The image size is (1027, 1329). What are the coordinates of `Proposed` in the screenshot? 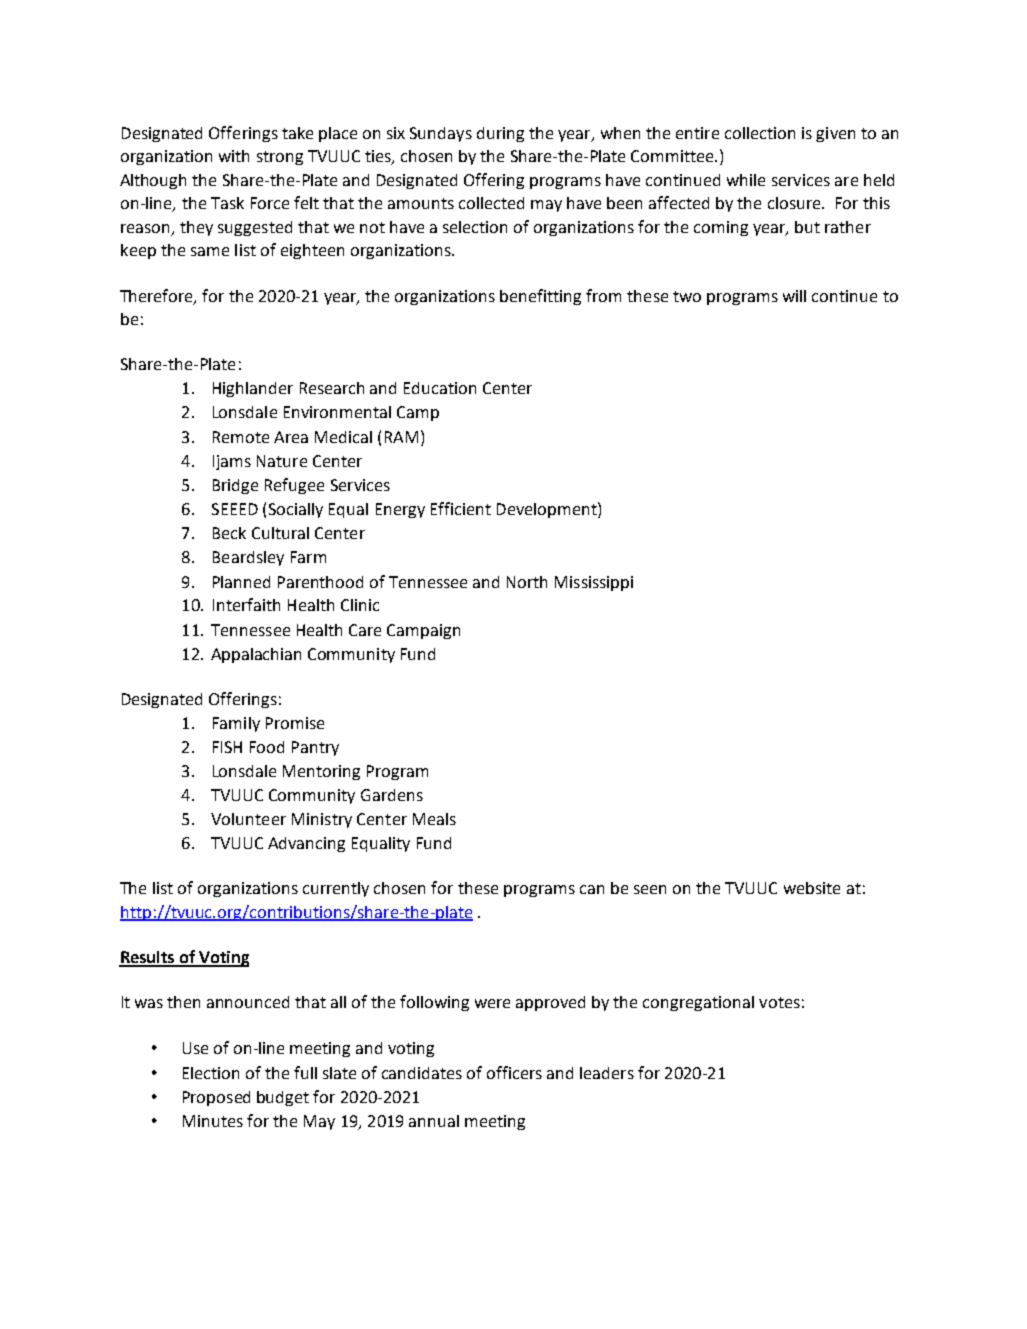 It's located at (216, 1098).
